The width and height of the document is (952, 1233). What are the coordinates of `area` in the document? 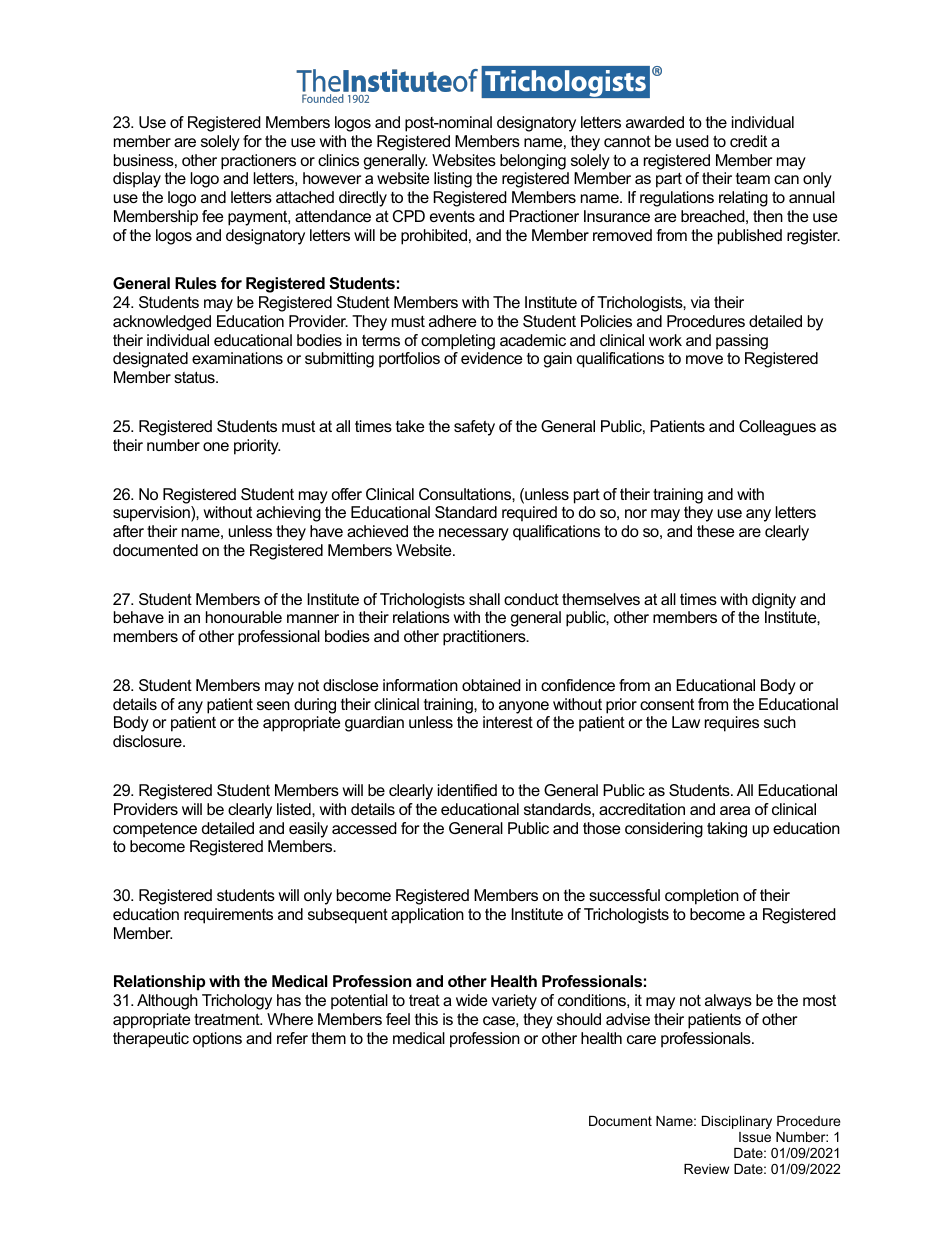 It's located at (735, 810).
